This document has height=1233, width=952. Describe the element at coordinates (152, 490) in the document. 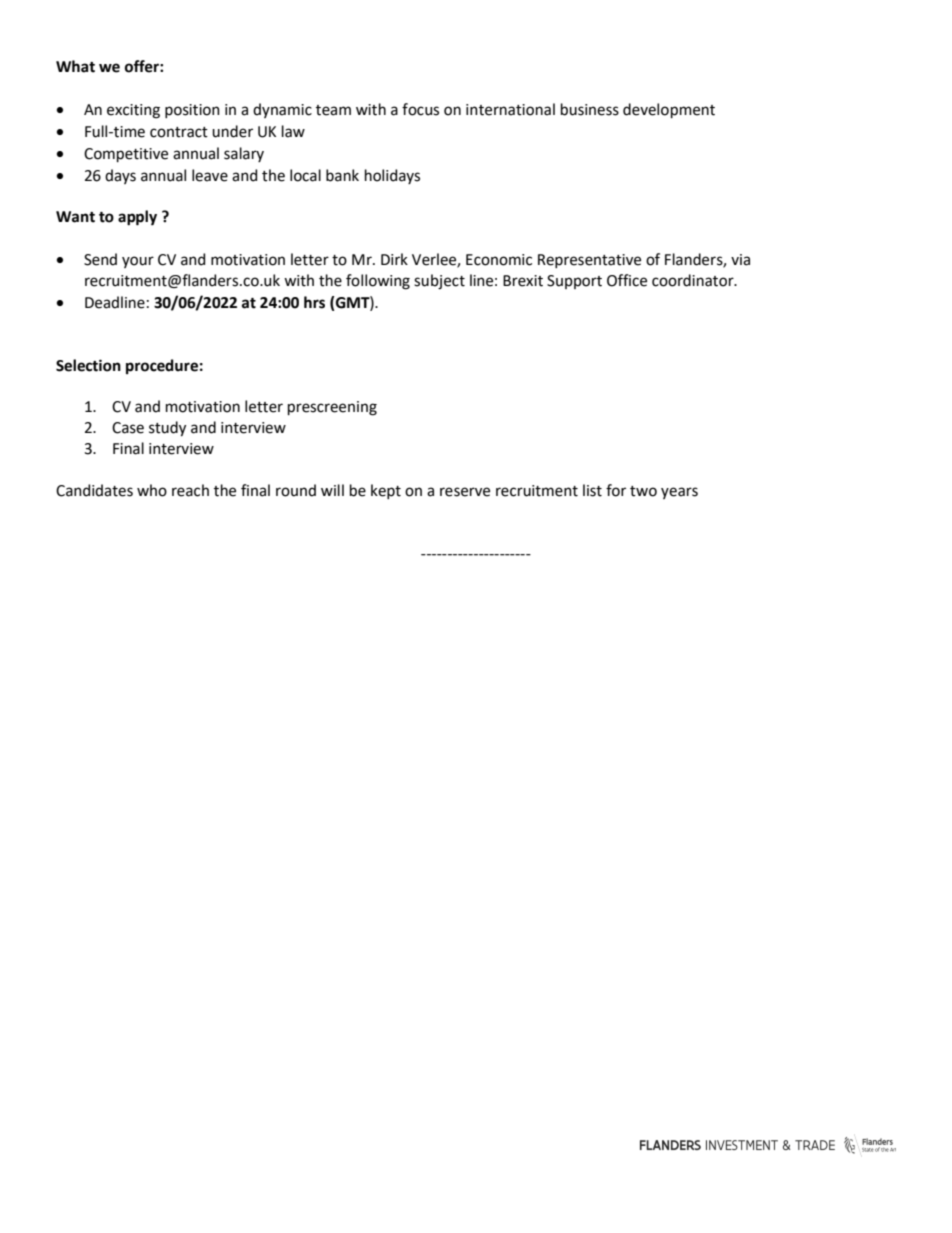

I see `who` at that location.
